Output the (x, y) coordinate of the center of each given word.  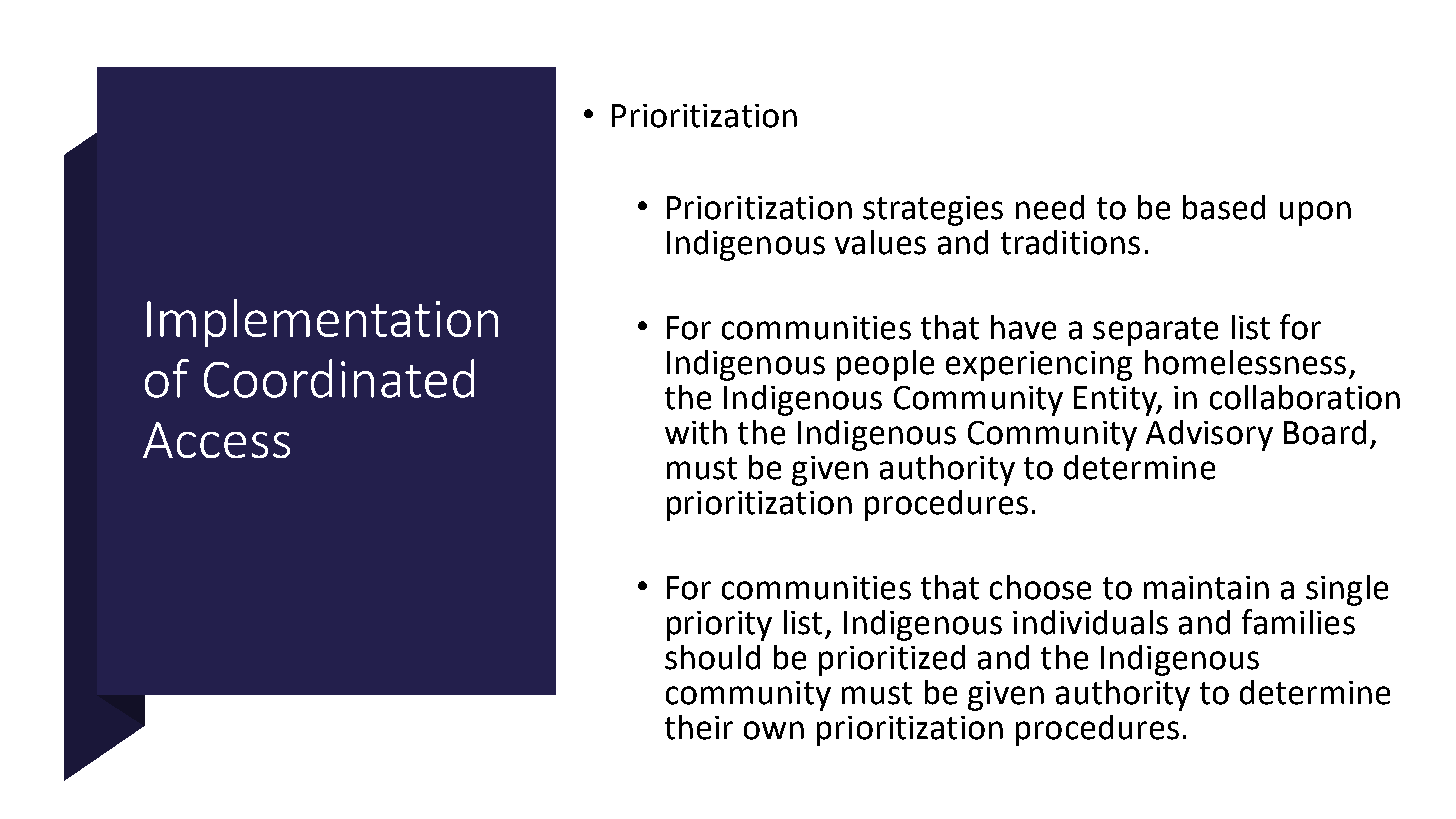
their (699, 727)
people (885, 365)
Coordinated (339, 378)
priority (719, 626)
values (880, 242)
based (1224, 207)
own (774, 730)
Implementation (322, 323)
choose (1040, 587)
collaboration (1305, 397)
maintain (1206, 588)
